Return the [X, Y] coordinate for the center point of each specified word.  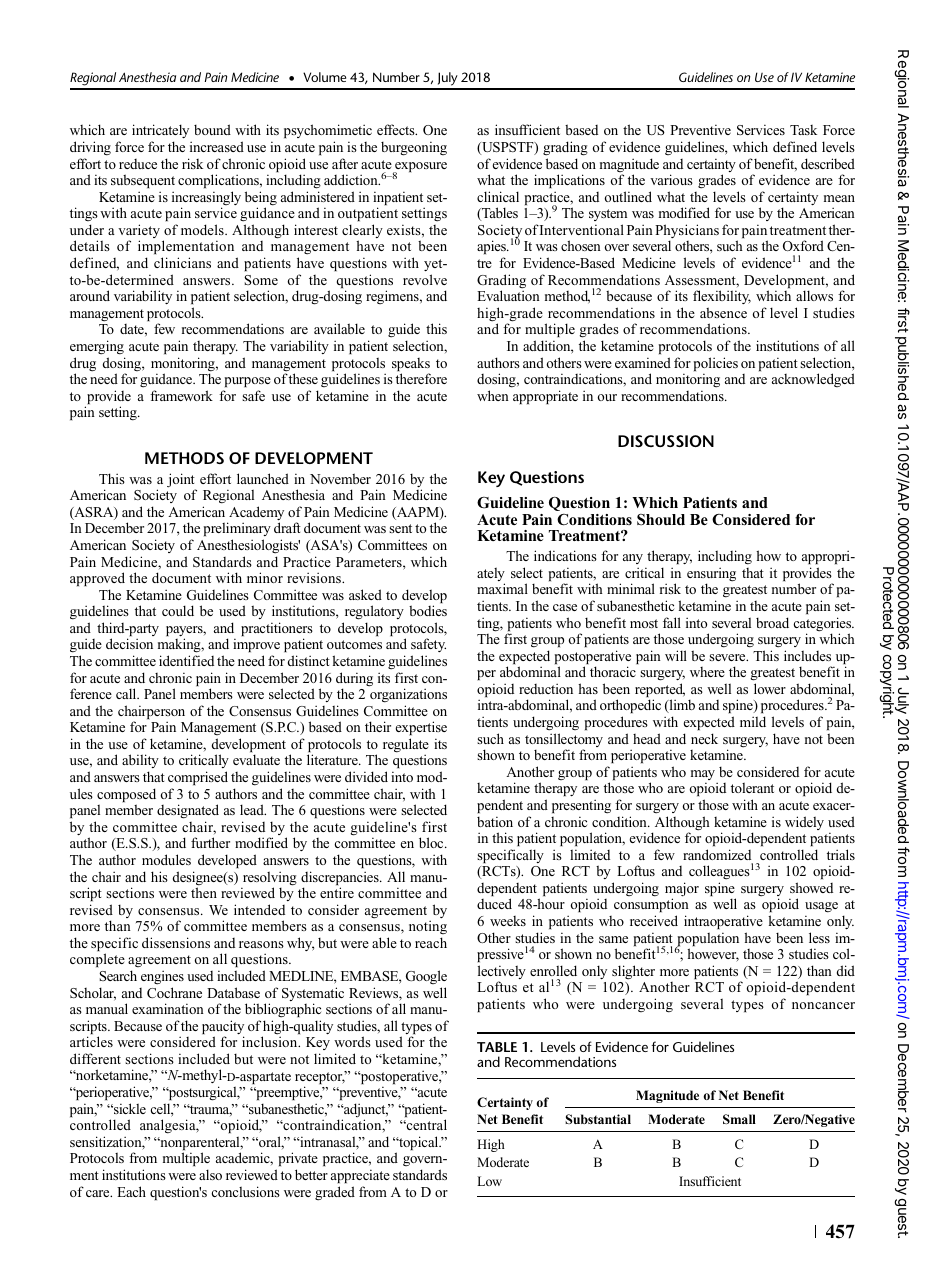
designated [188, 811]
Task [803, 130]
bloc [432, 842]
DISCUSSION [666, 441]
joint [181, 481]
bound [212, 129]
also [210, 1174]
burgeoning [414, 148]
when [493, 395]
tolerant [752, 787]
